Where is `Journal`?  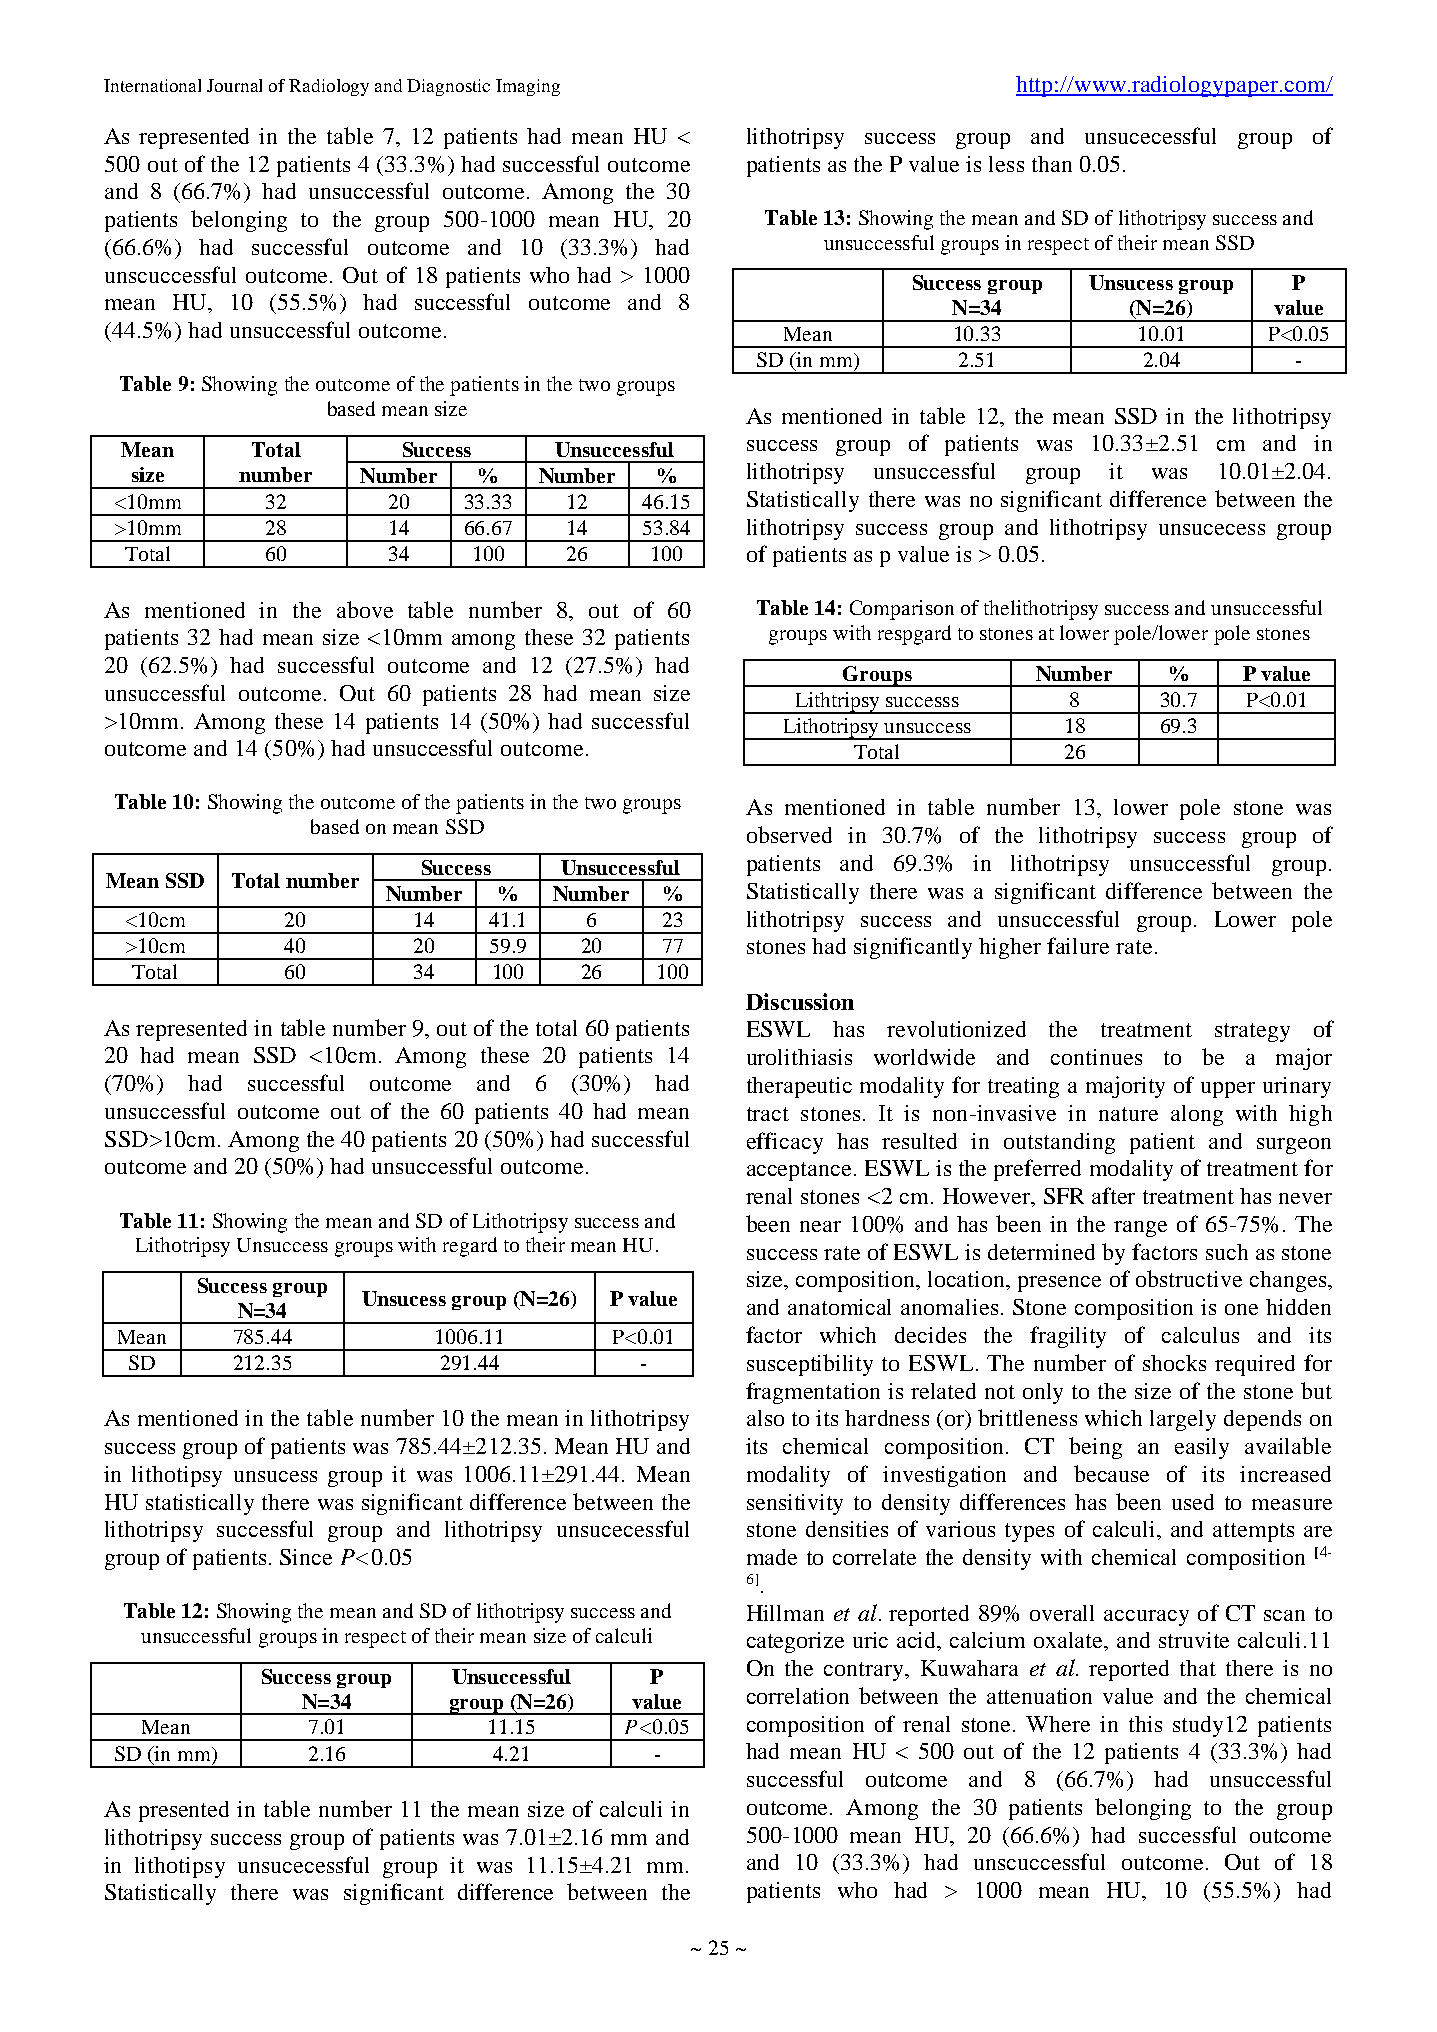
Journal is located at coordinates (234, 85).
